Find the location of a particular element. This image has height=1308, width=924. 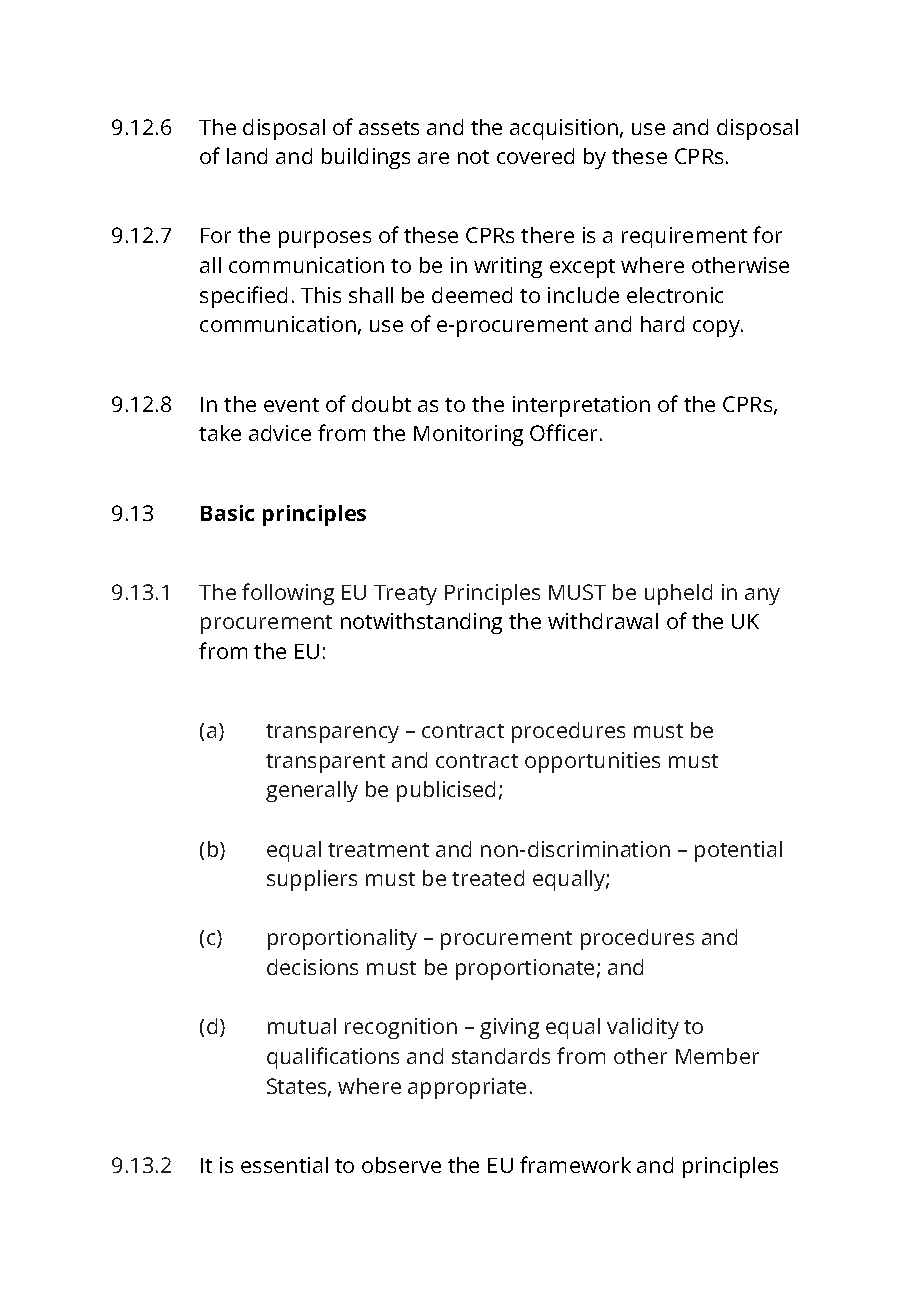

copy is located at coordinates (717, 328).
